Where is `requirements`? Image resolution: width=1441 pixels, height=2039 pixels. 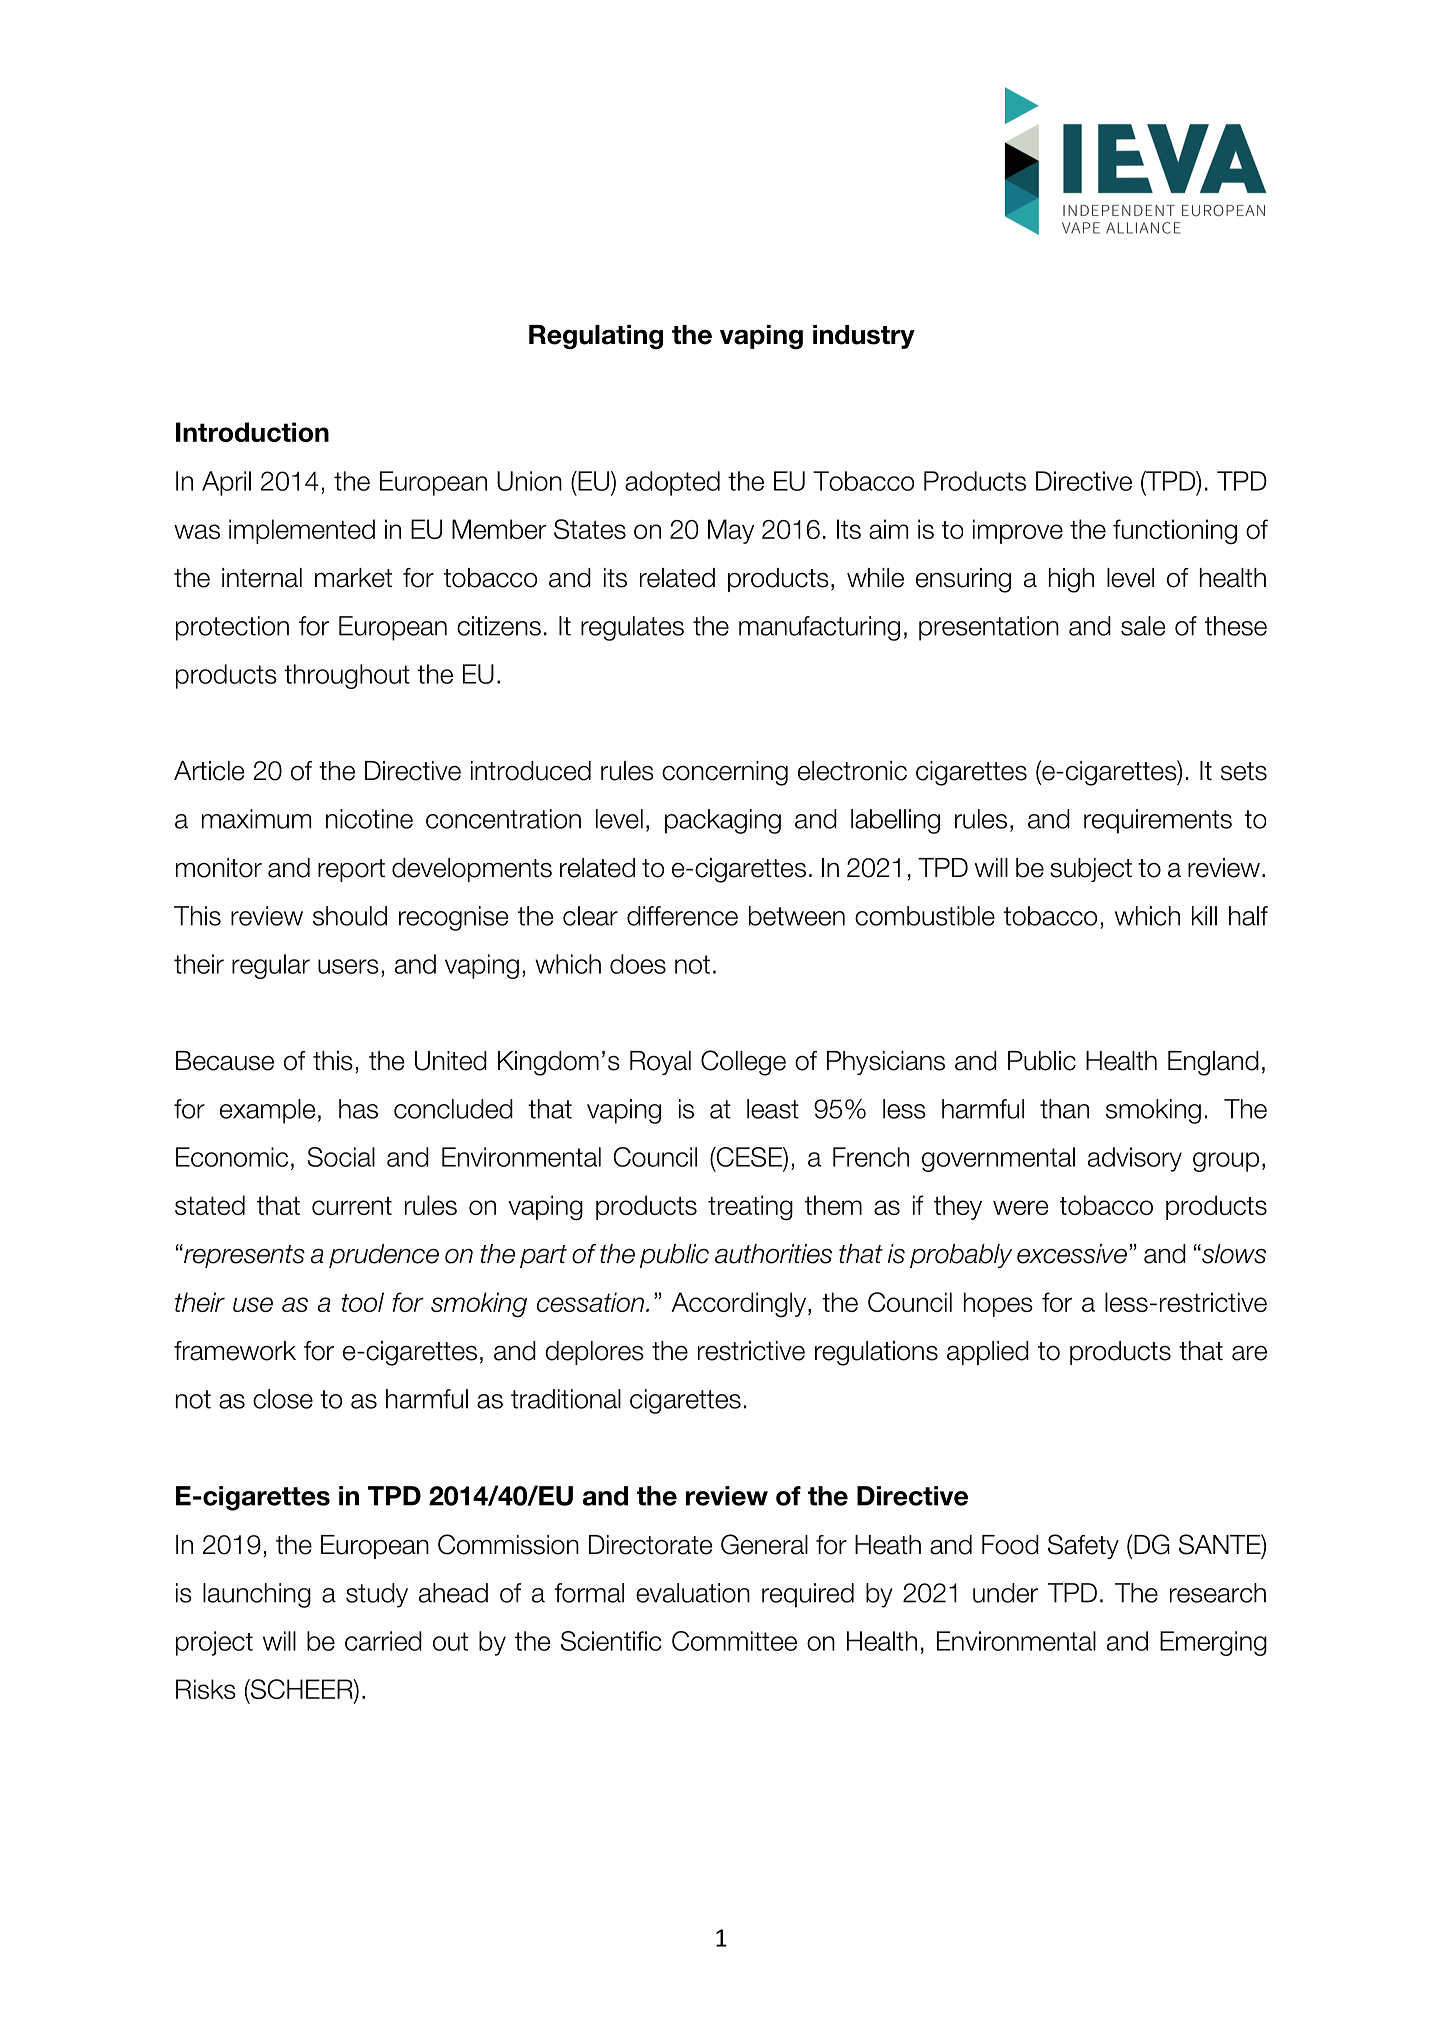
requirements is located at coordinates (1158, 821).
